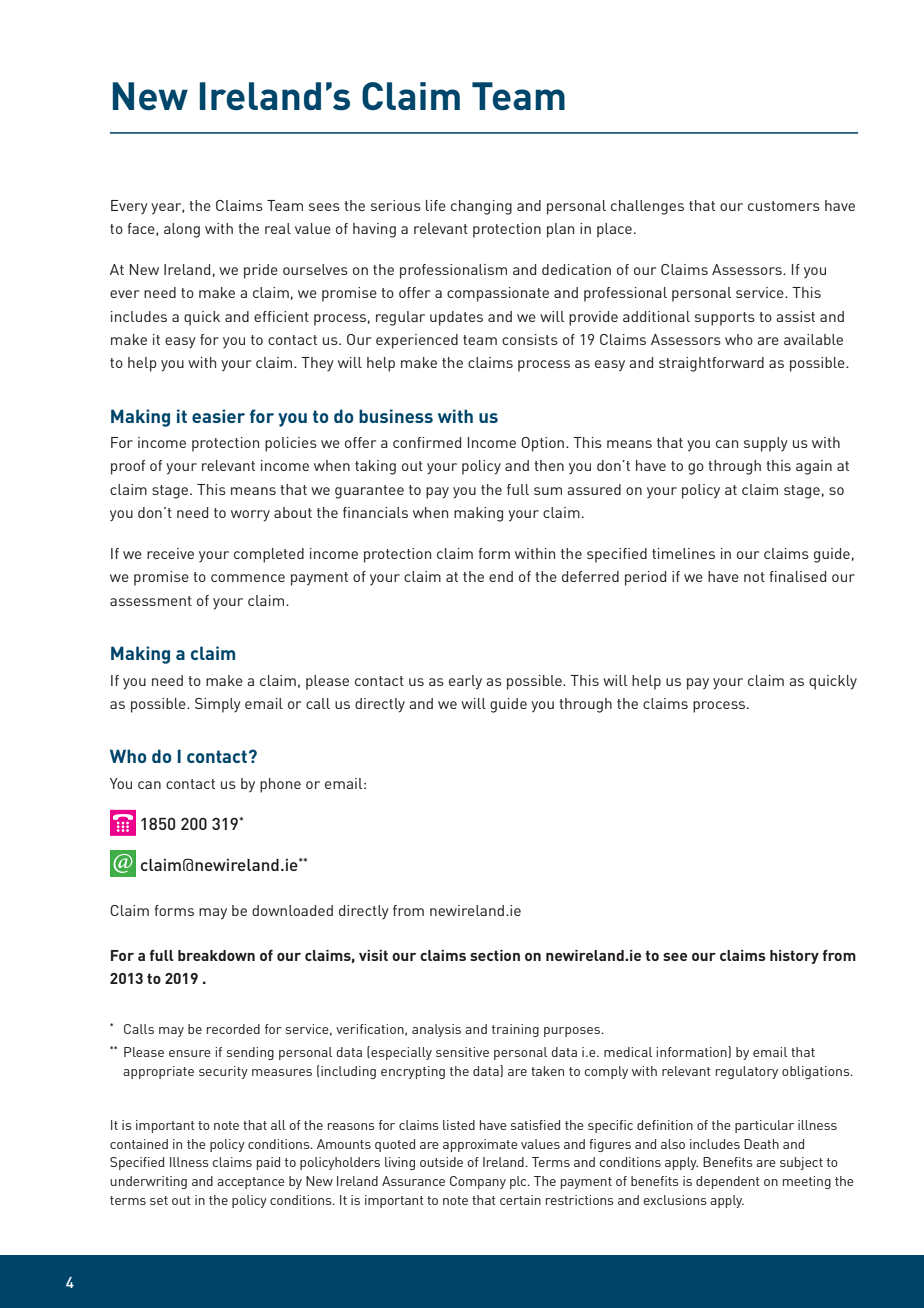  I want to click on confirmed, so click(427, 442).
